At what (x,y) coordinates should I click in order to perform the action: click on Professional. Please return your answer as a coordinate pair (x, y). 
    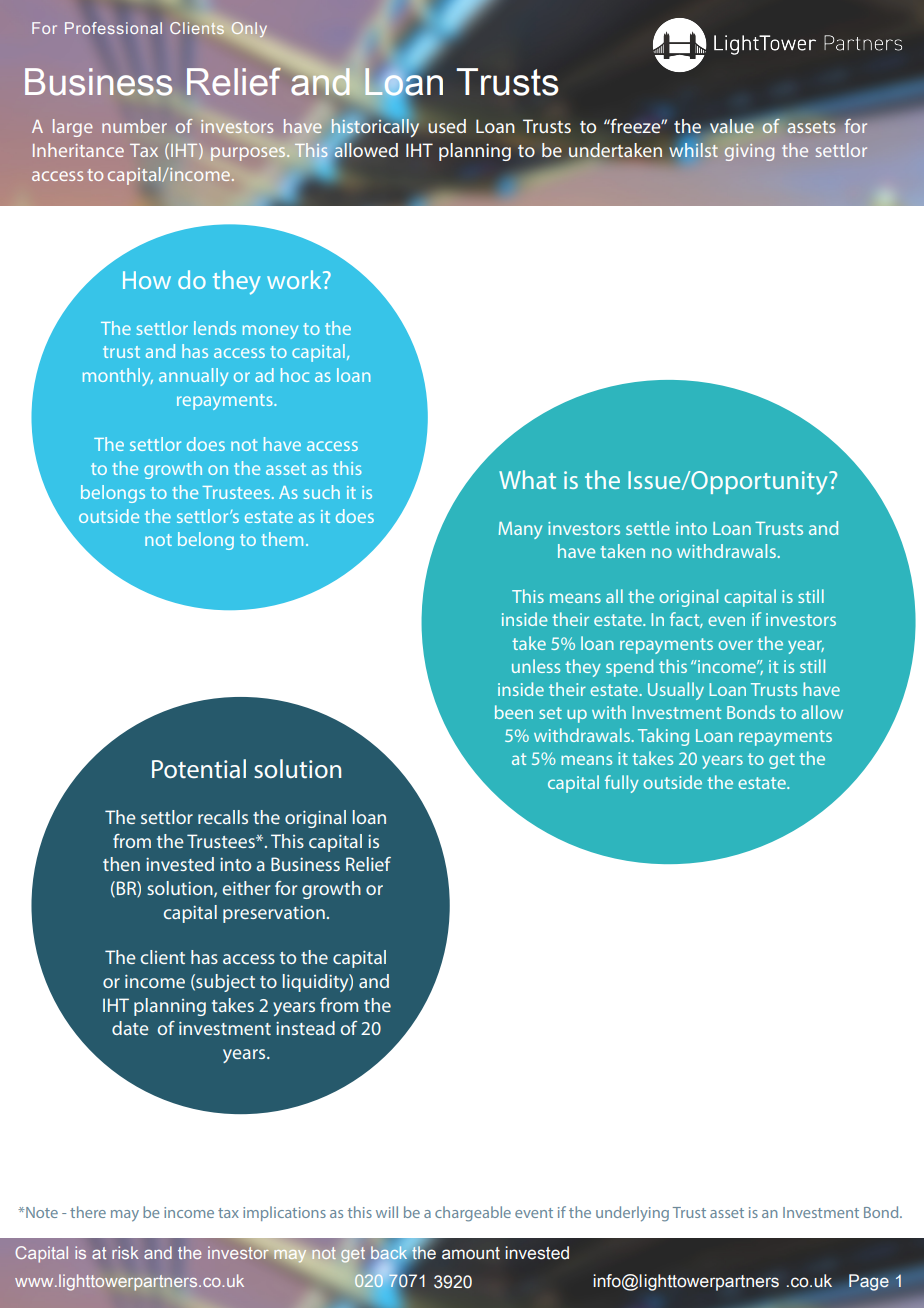
    Looking at the image, I should click on (113, 28).
